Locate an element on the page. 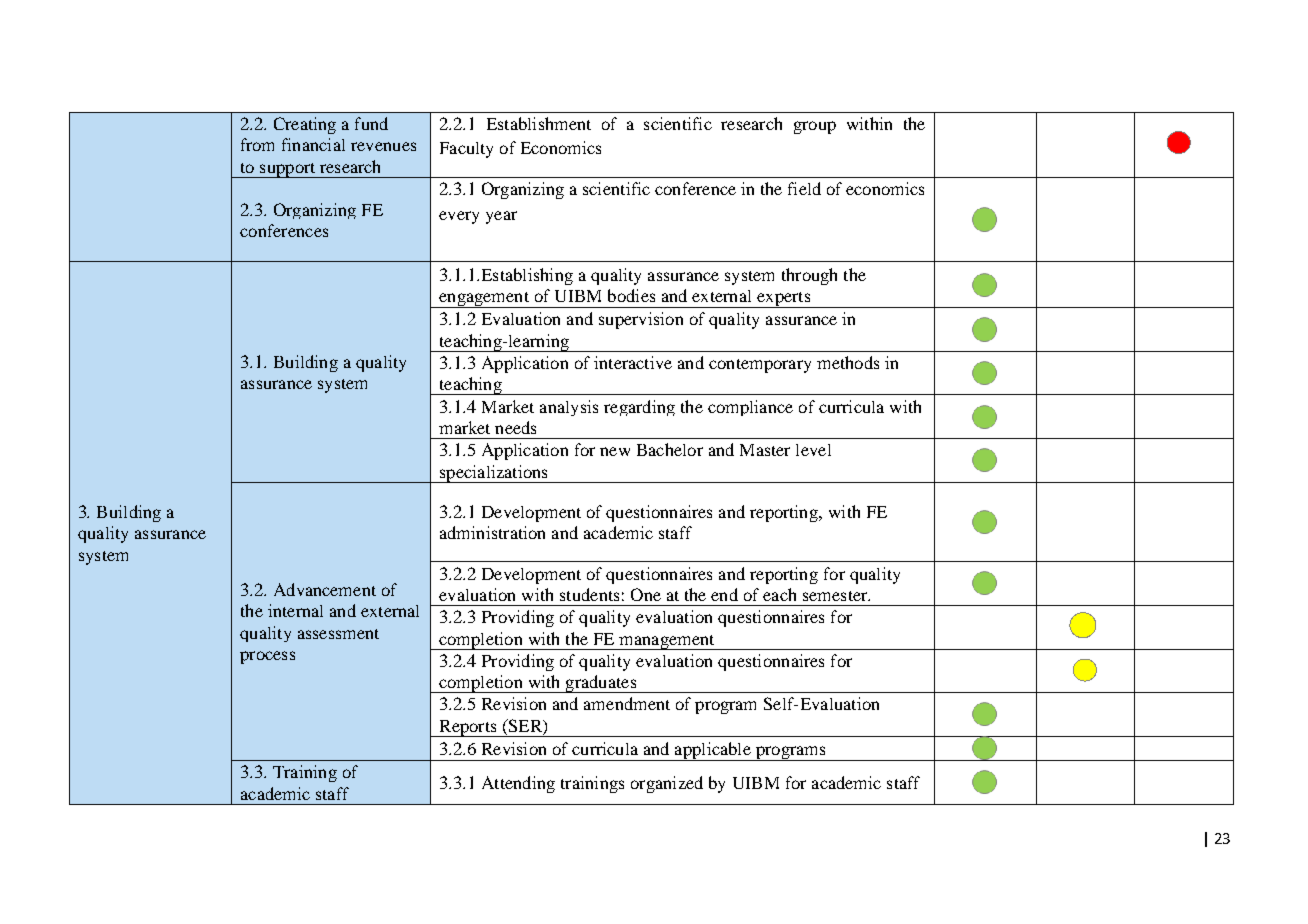  analysis is located at coordinates (569, 408).
